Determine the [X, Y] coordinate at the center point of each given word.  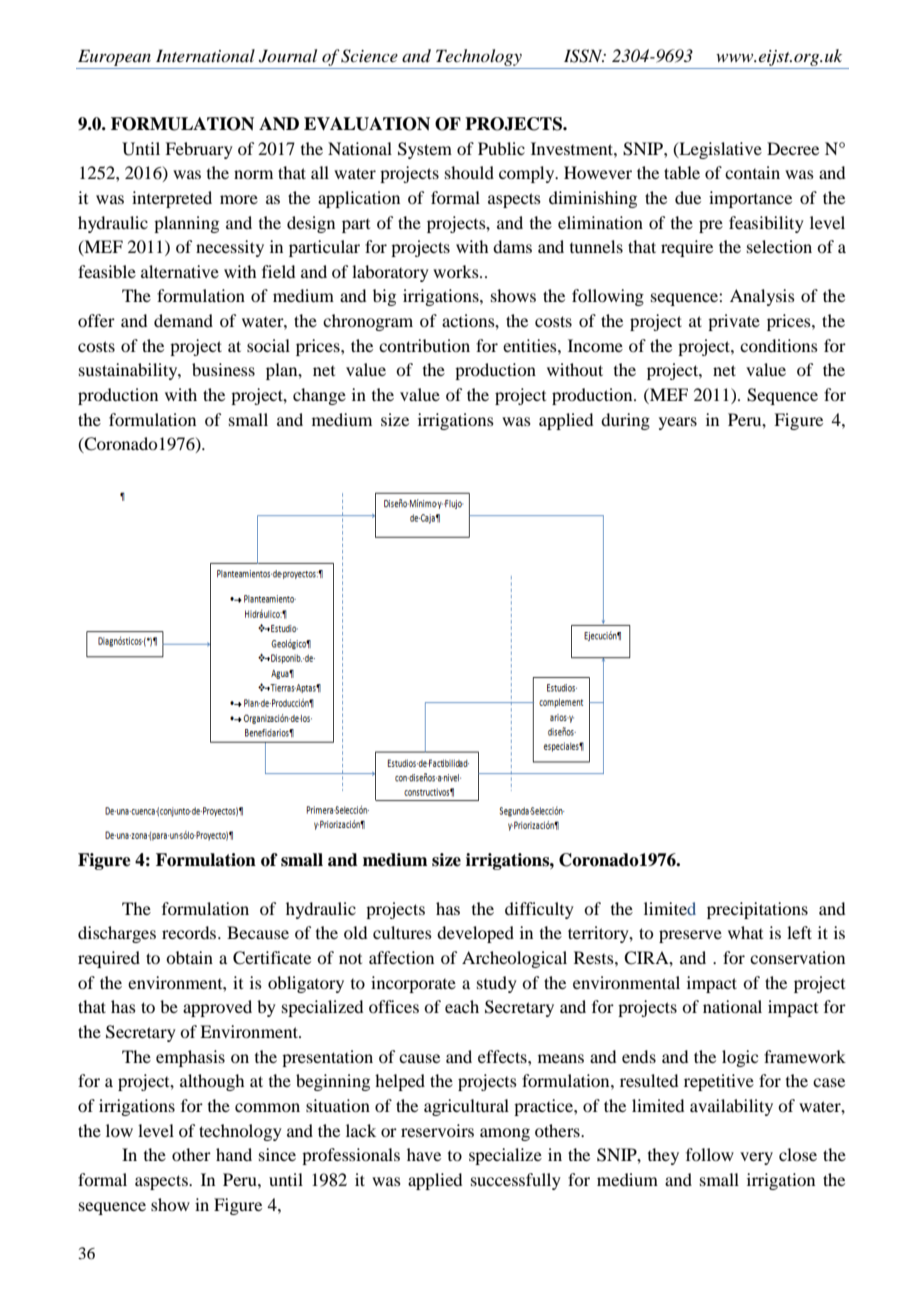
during [625, 421]
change [319, 396]
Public [501, 148]
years [678, 423]
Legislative [719, 150]
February [199, 150]
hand [234, 1154]
